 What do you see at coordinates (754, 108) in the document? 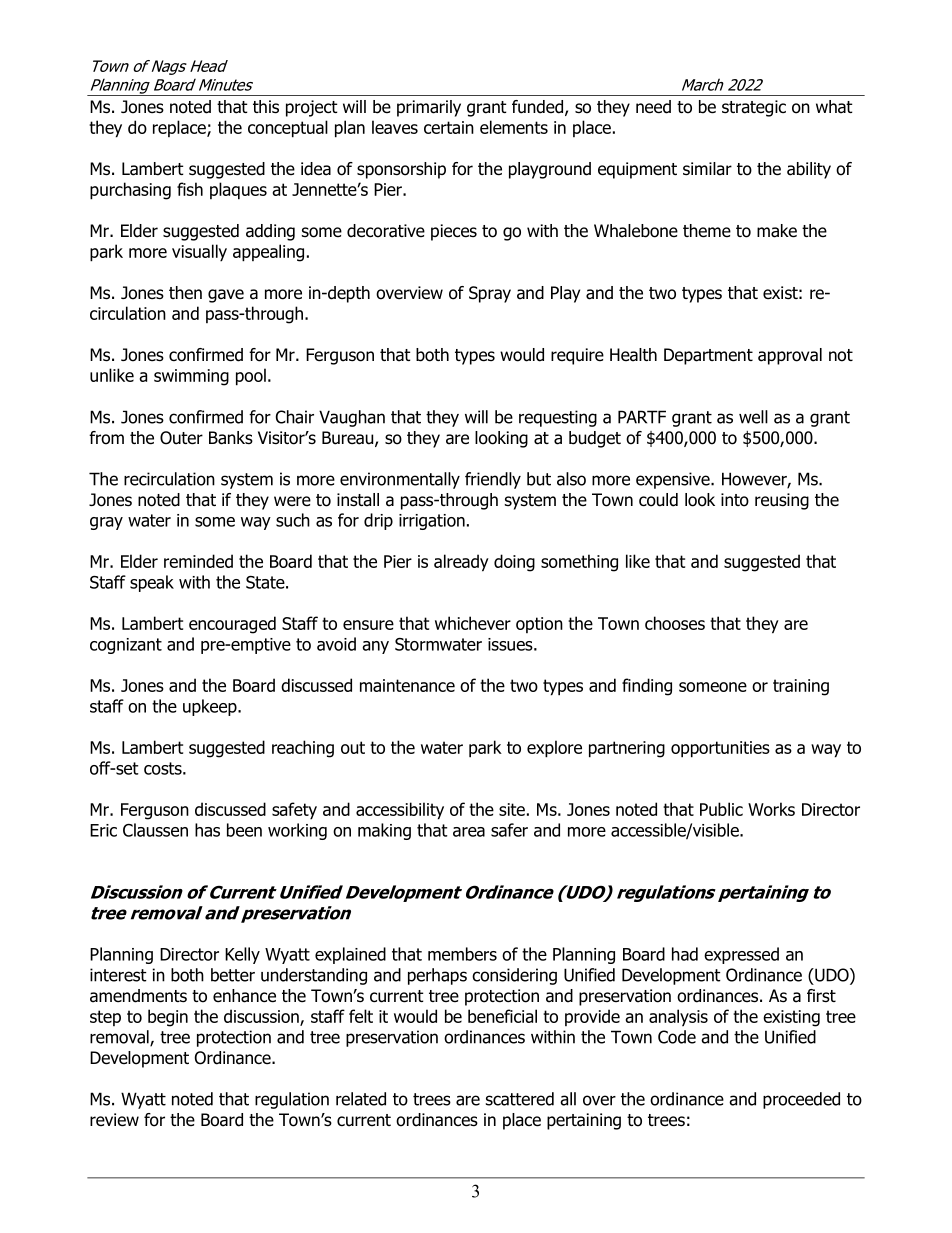
I see `strategic` at bounding box center [754, 108].
